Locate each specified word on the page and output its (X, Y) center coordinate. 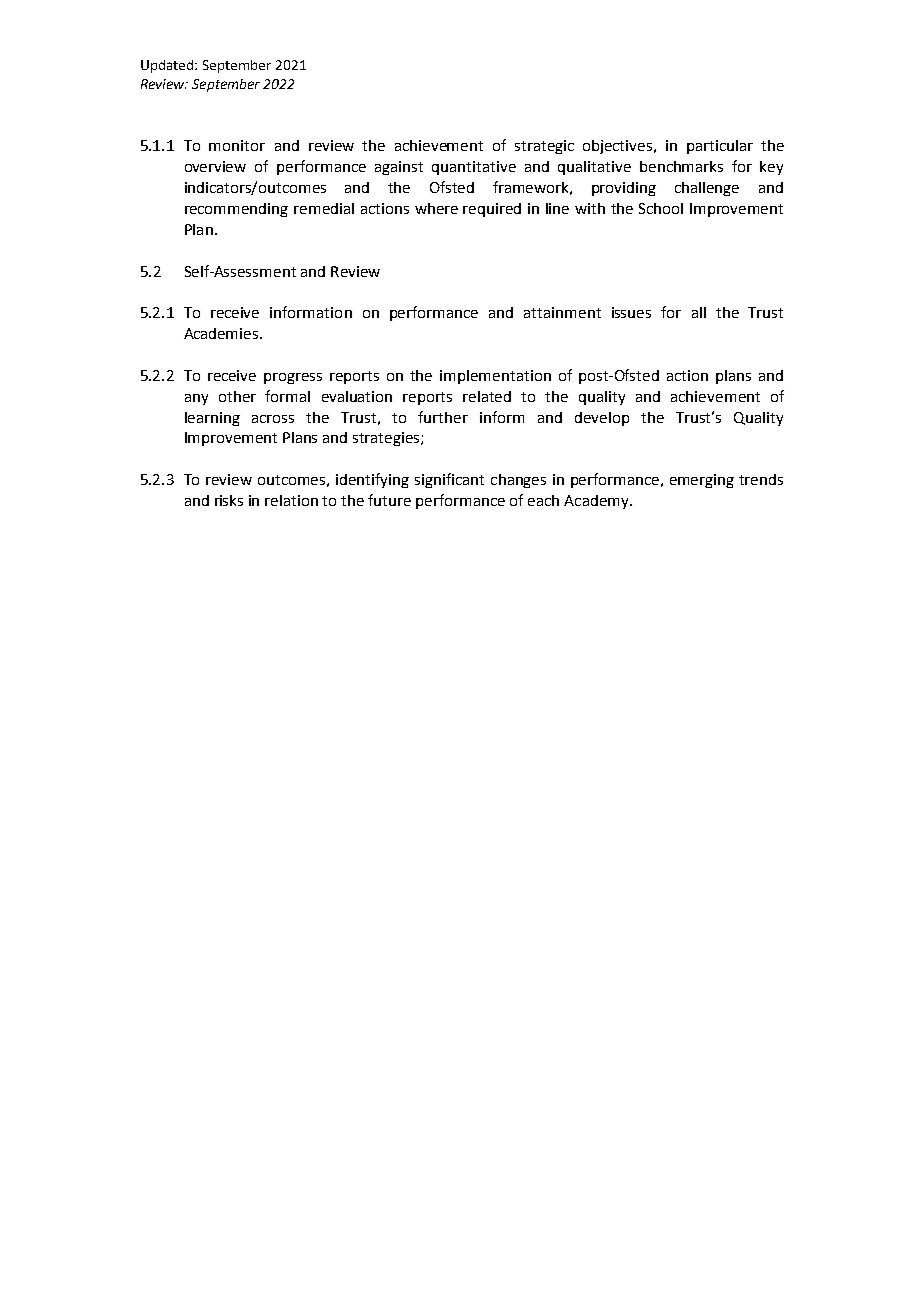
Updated (168, 66)
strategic (544, 147)
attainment (562, 312)
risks (229, 500)
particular (720, 147)
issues (631, 312)
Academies (222, 333)
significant (449, 480)
